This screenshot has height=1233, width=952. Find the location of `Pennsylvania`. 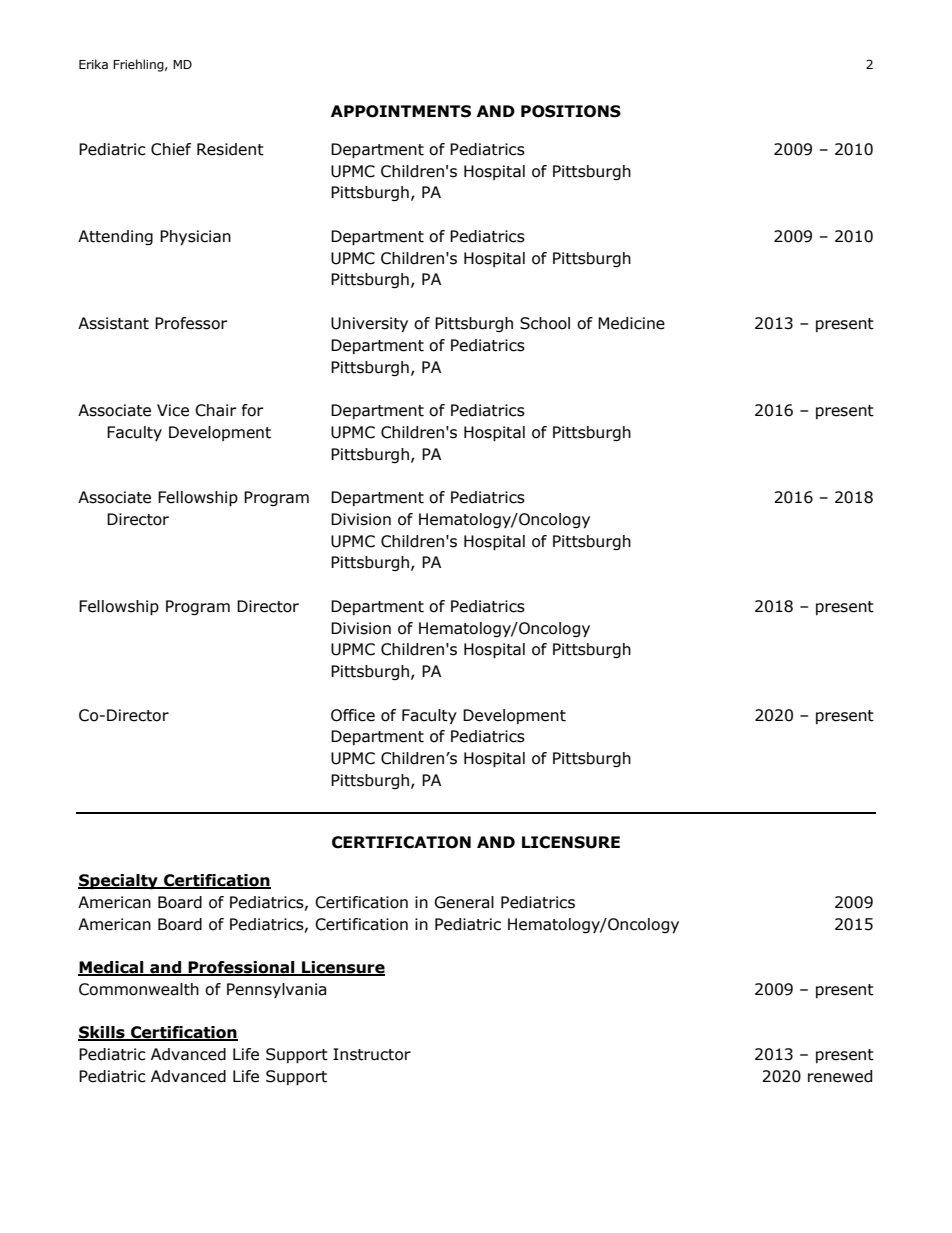

Pennsylvania is located at coordinates (276, 990).
